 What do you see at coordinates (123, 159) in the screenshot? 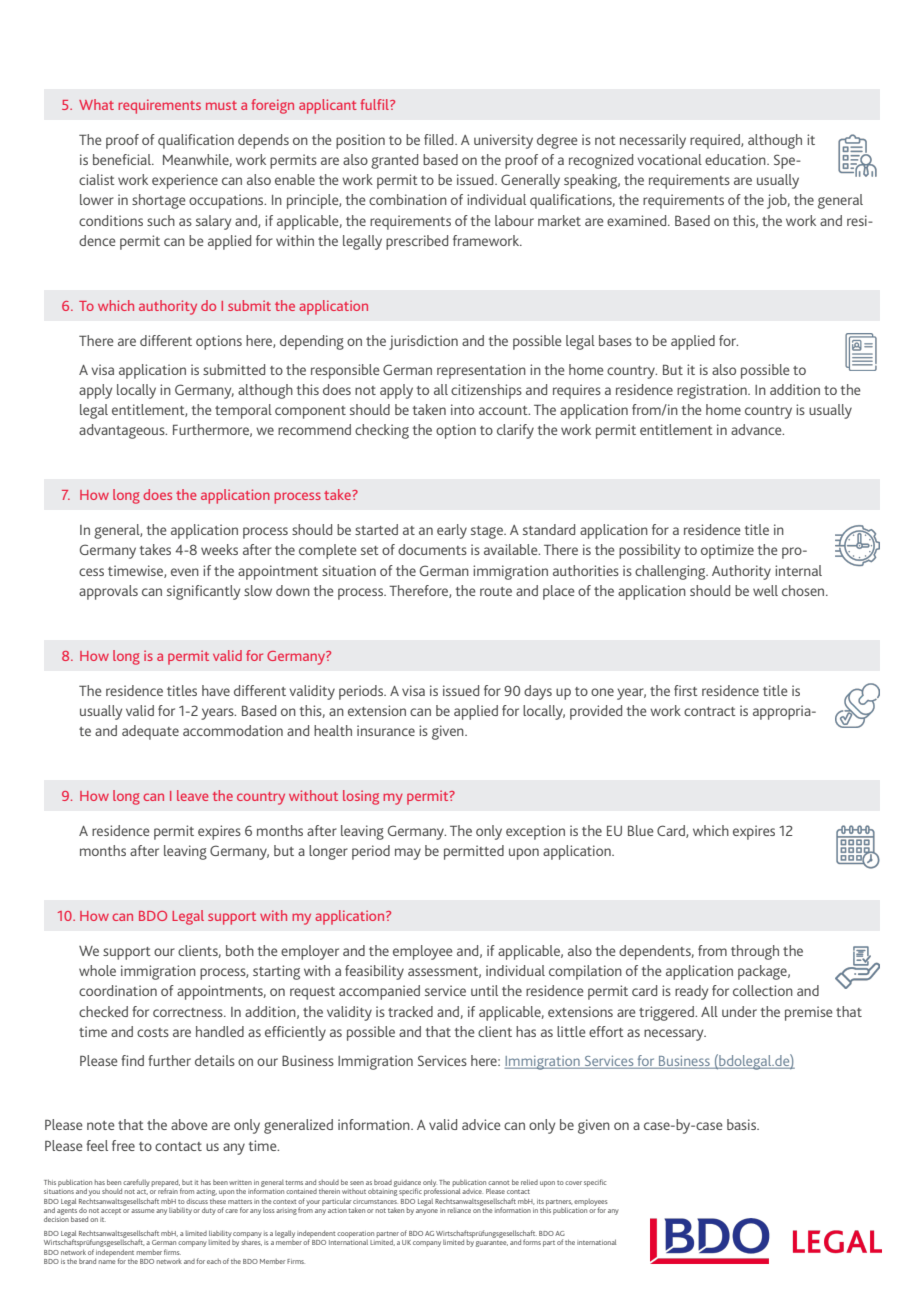
I see `beneficial` at bounding box center [123, 159].
